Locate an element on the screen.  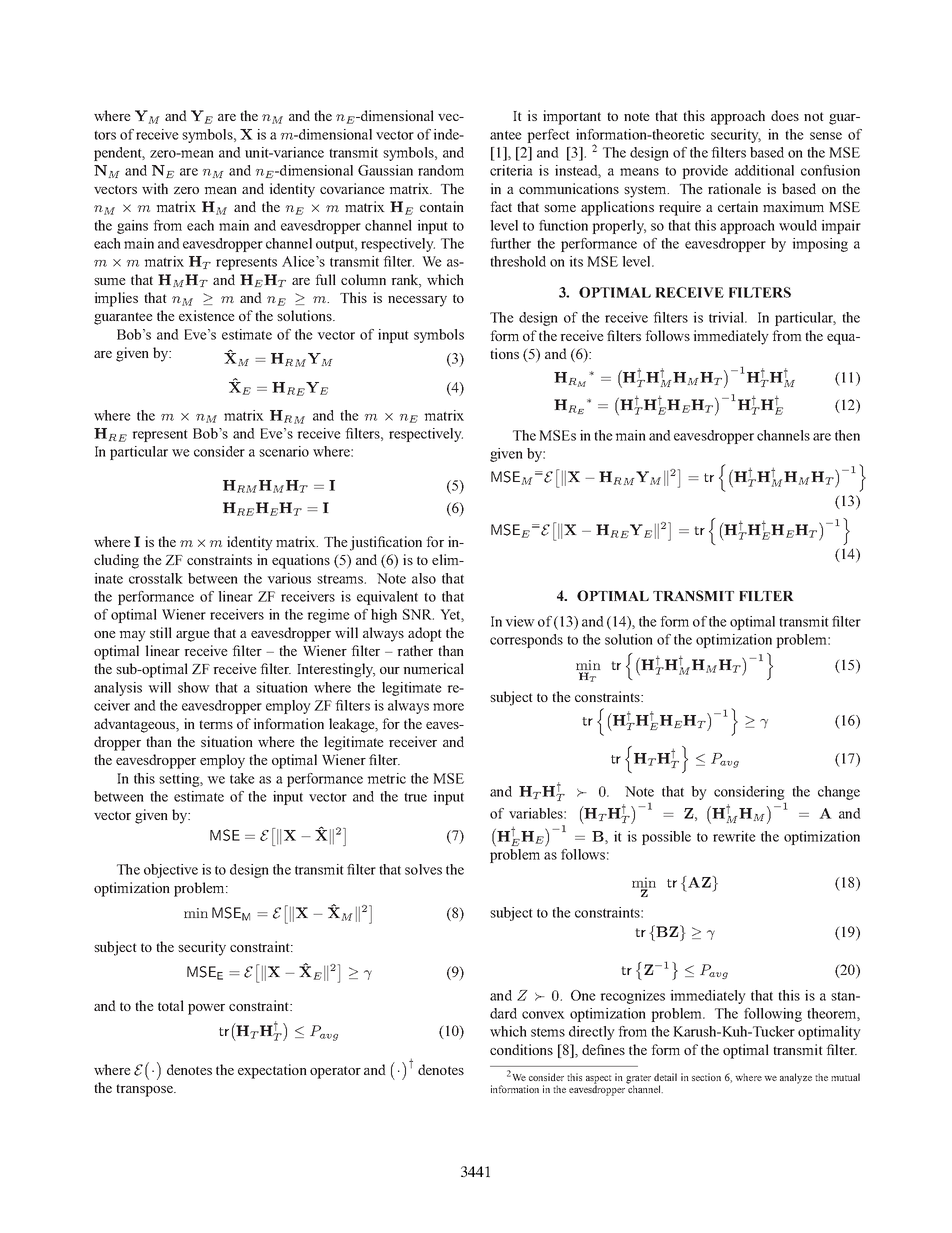
argue is located at coordinates (193, 636).
